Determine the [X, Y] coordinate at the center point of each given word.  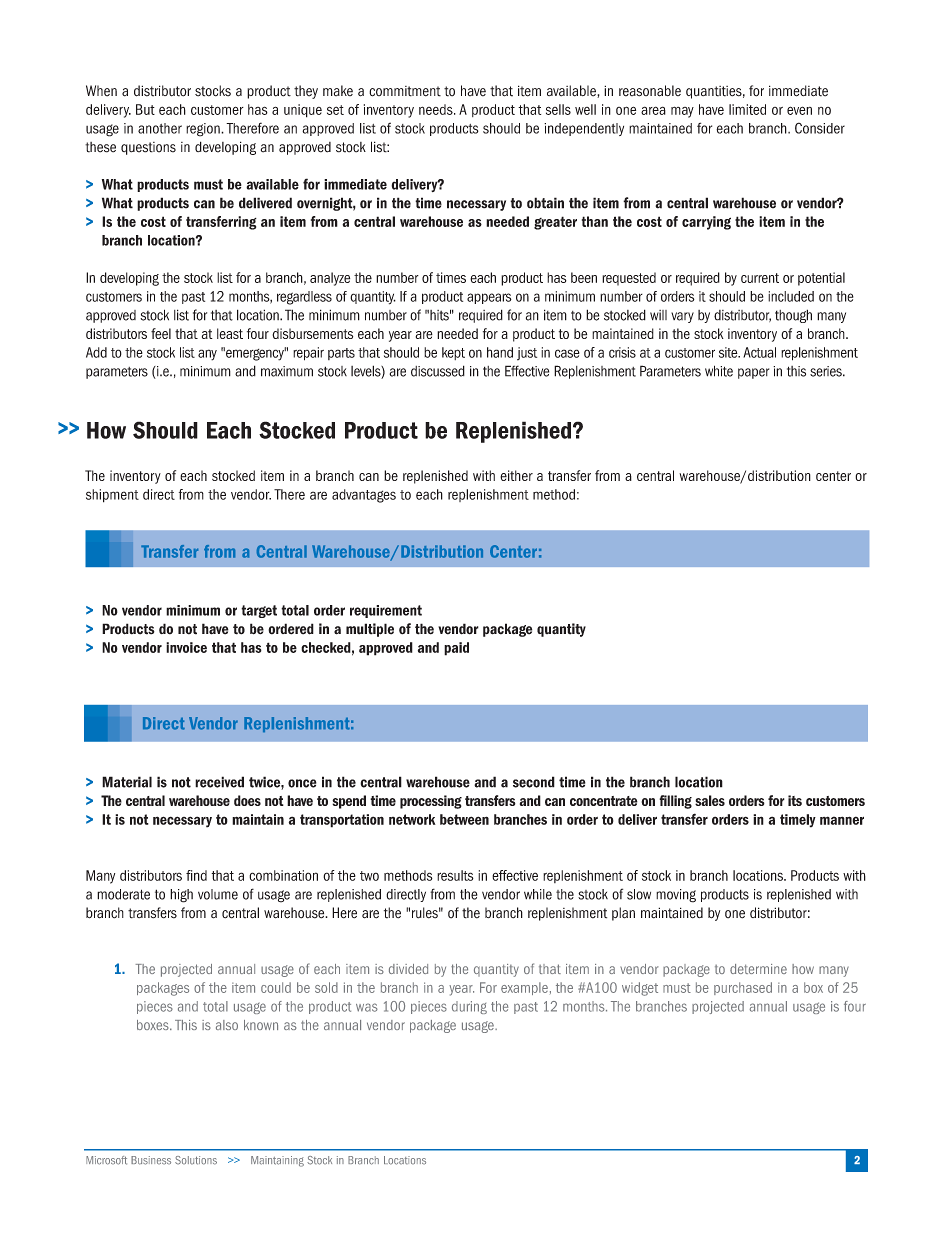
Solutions [196, 1160]
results [455, 875]
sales [710, 800]
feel [161, 333]
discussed [438, 371]
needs [437, 109]
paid [456, 649]
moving [676, 896]
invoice [186, 647]
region [204, 130]
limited [747, 109]
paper [753, 373]
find [196, 875]
